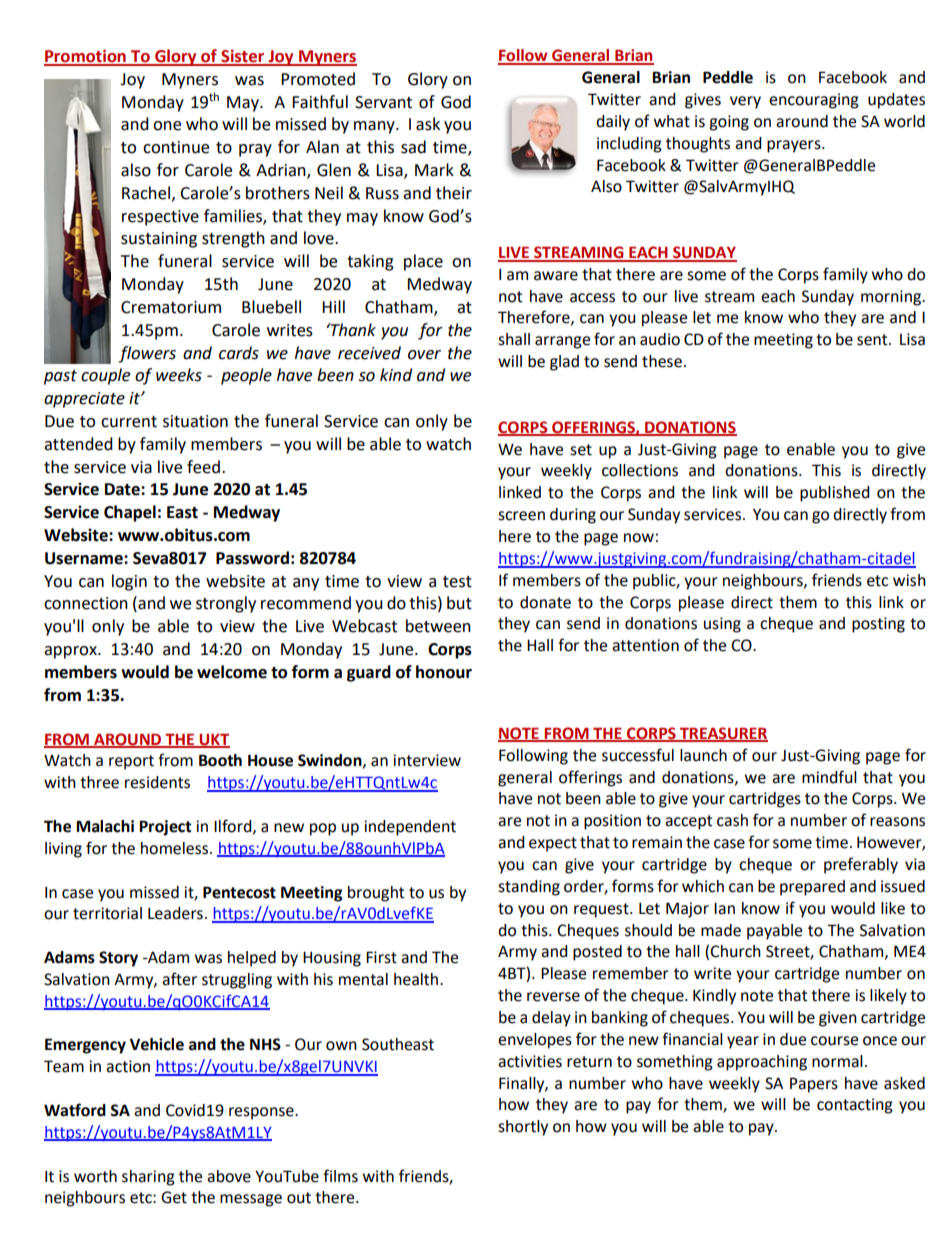 This screenshot has width=952, height=1233. What do you see at coordinates (812, 888) in the screenshot?
I see `prepared` at bounding box center [812, 888].
